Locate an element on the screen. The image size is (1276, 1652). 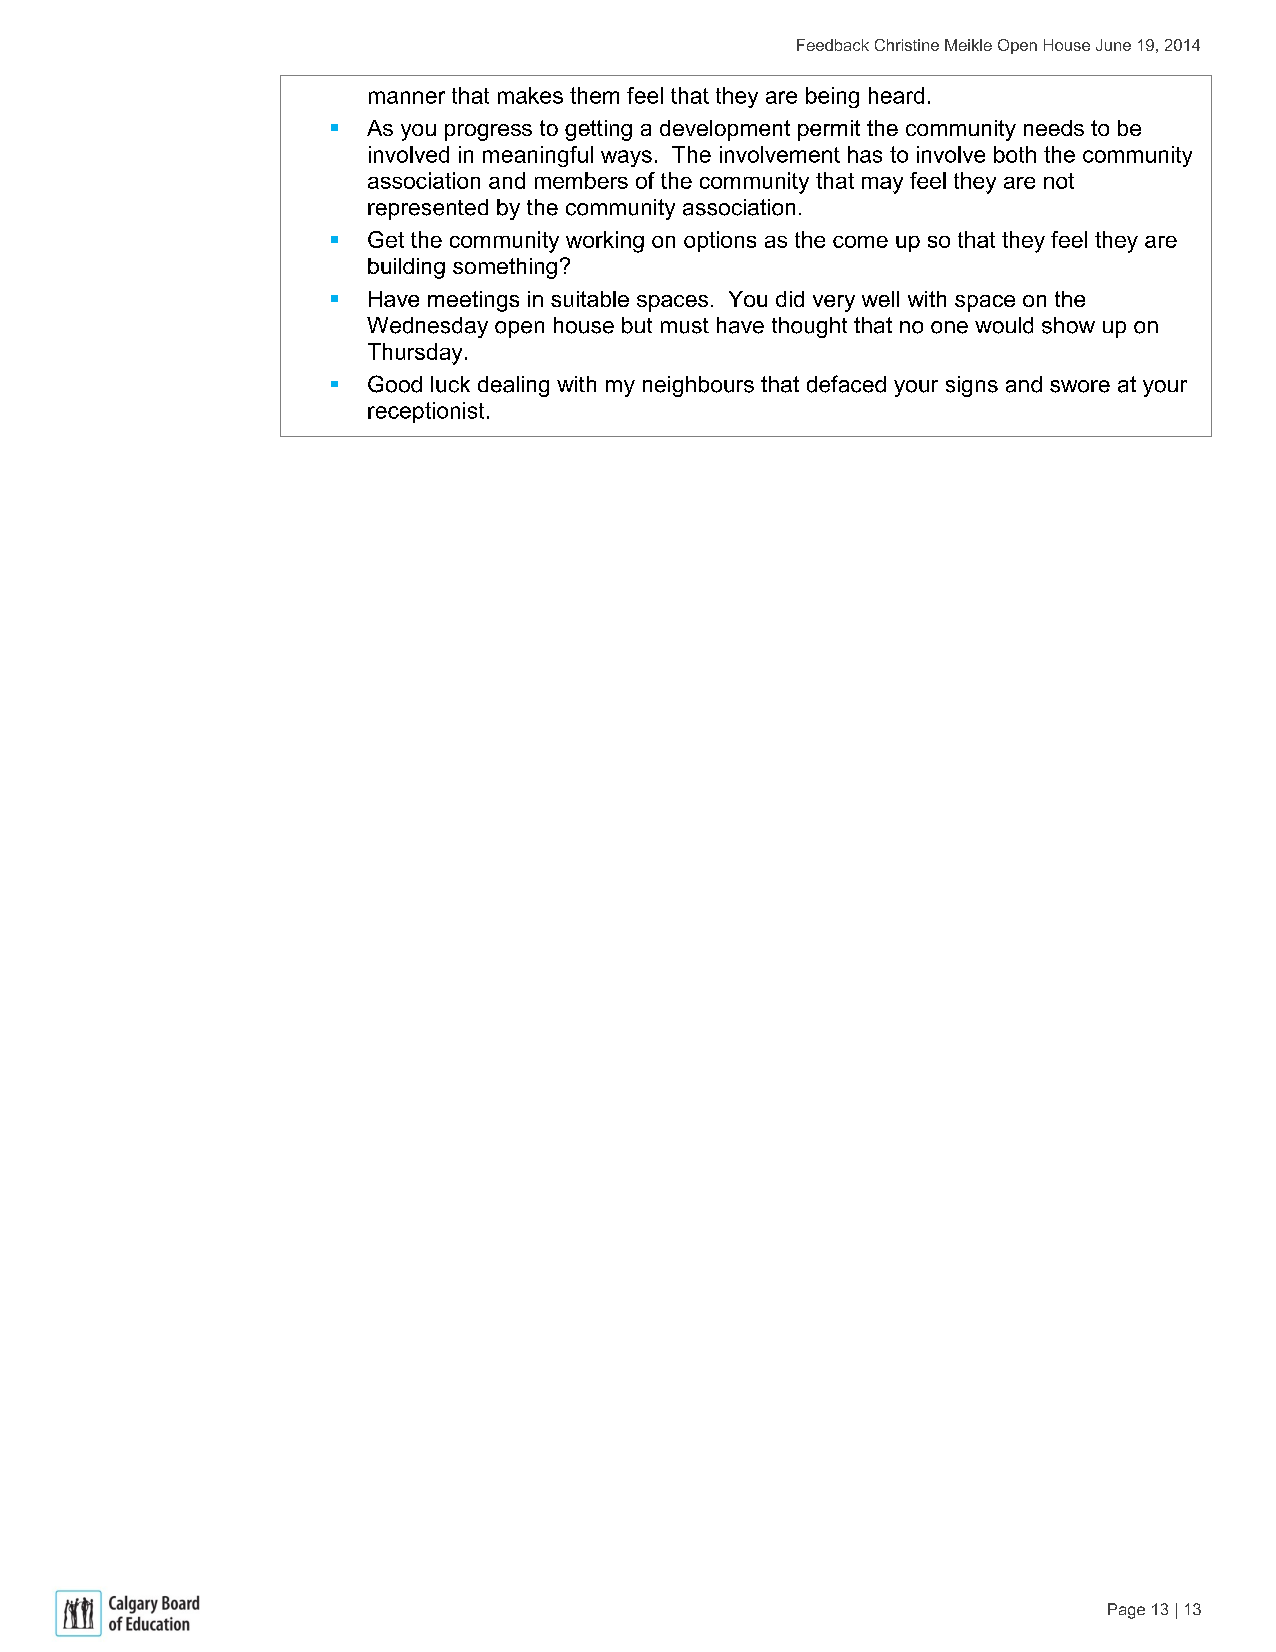
must is located at coordinates (685, 326).
